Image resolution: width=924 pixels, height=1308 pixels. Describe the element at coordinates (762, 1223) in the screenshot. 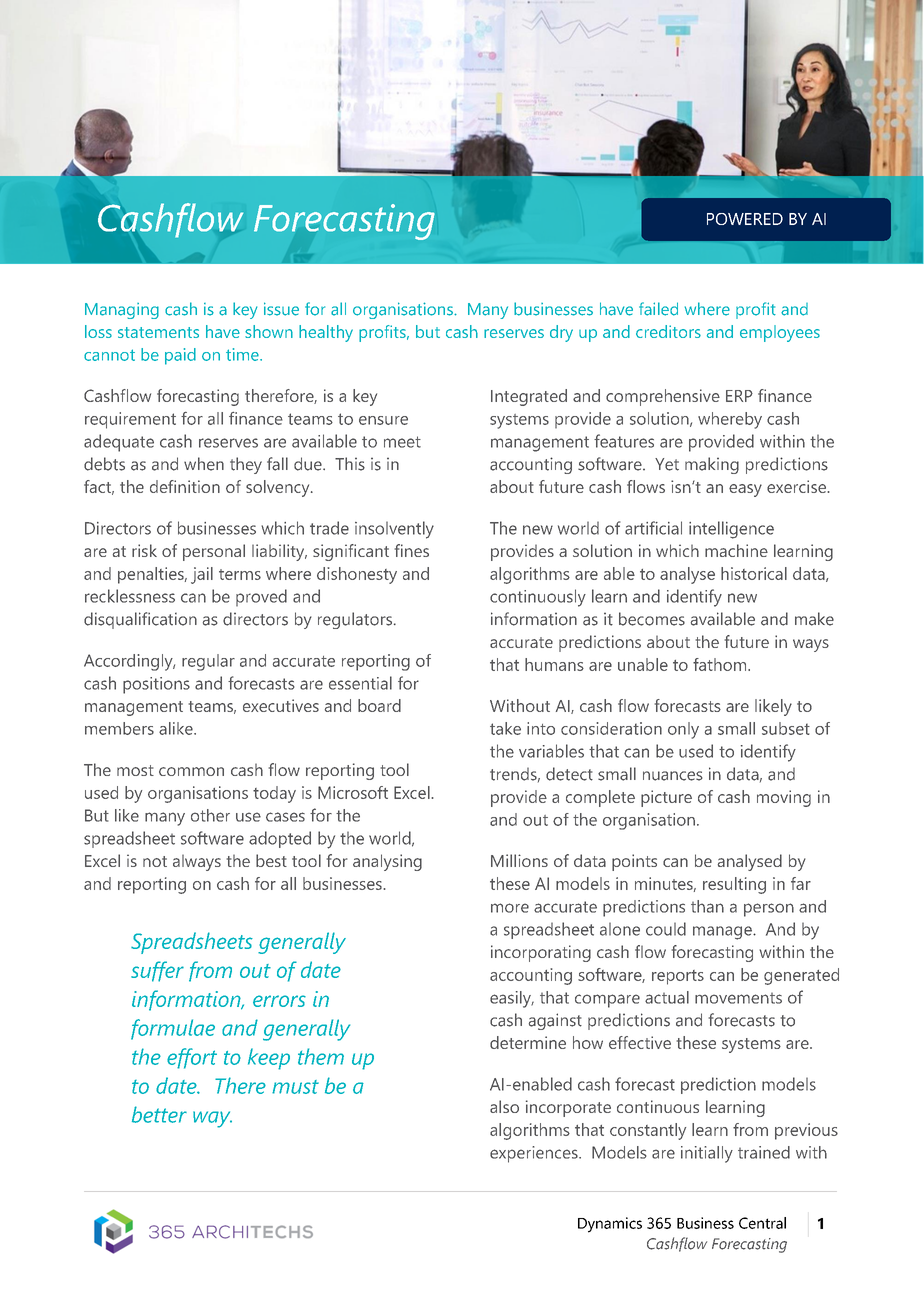

I see `Central` at that location.
